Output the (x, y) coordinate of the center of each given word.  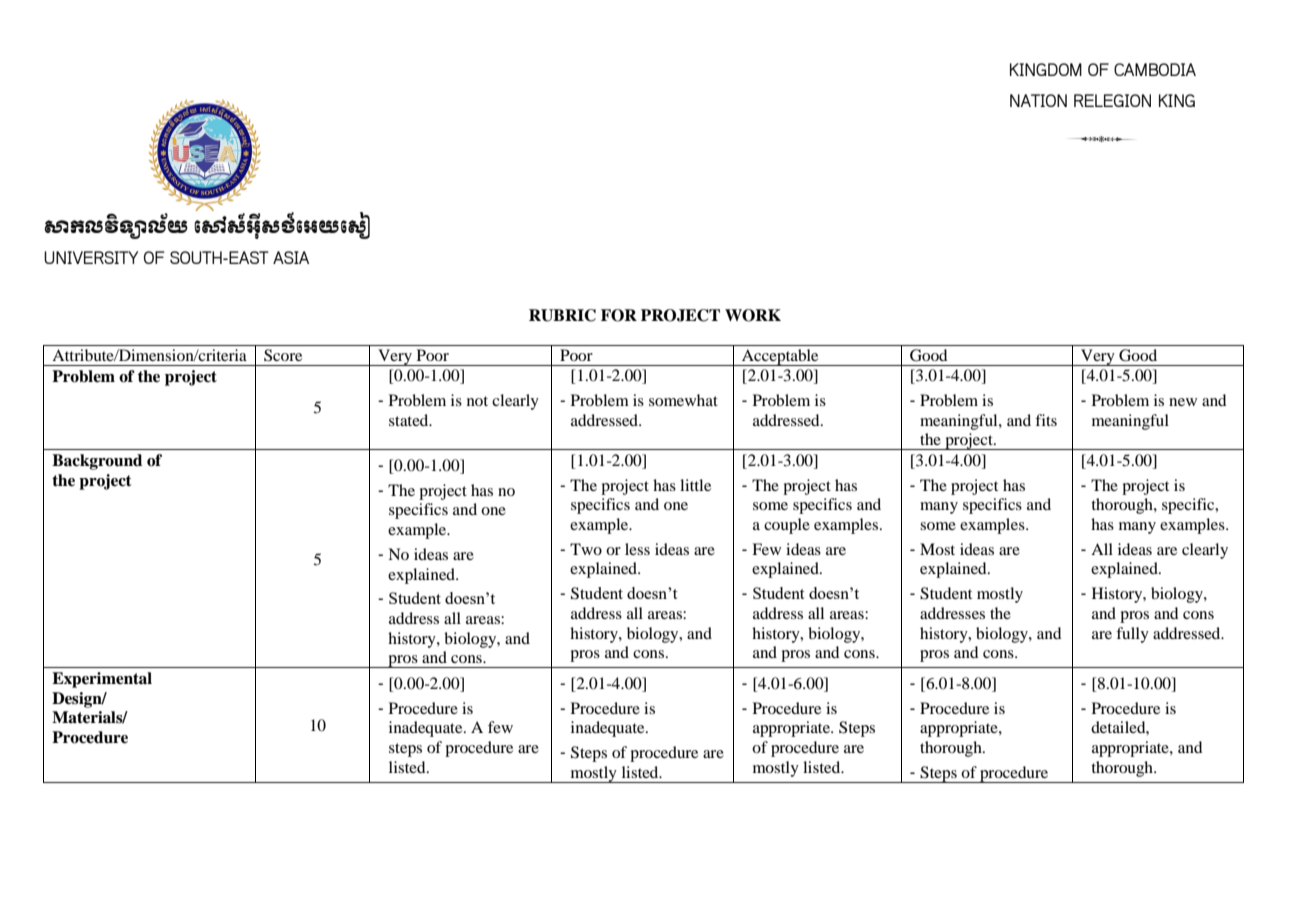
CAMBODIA (1155, 69)
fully (1132, 635)
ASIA (291, 257)
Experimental (102, 680)
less (637, 549)
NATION (1038, 100)
